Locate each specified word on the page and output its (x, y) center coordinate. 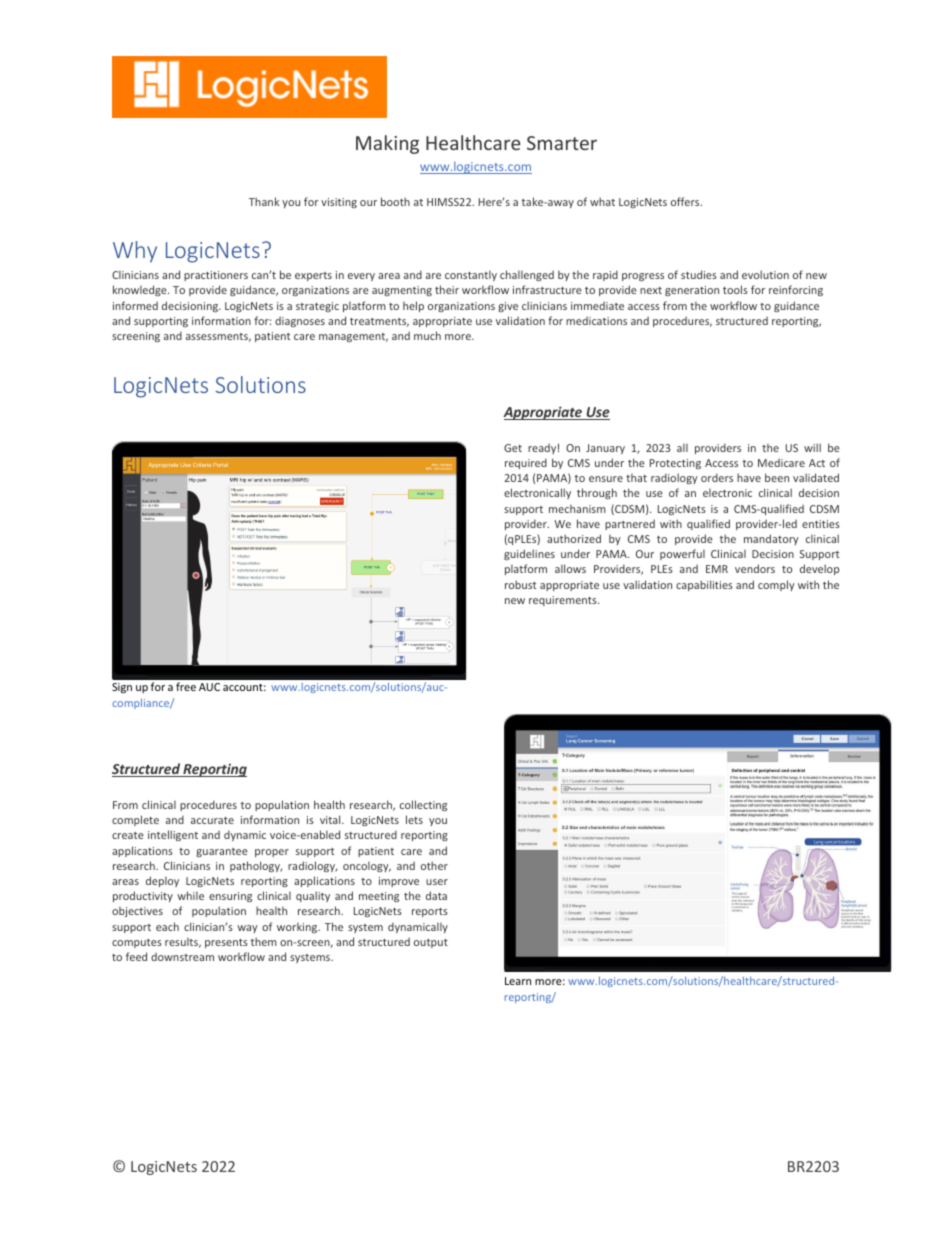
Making (387, 144)
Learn (518, 981)
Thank (264, 201)
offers (686, 201)
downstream (182, 957)
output (431, 943)
